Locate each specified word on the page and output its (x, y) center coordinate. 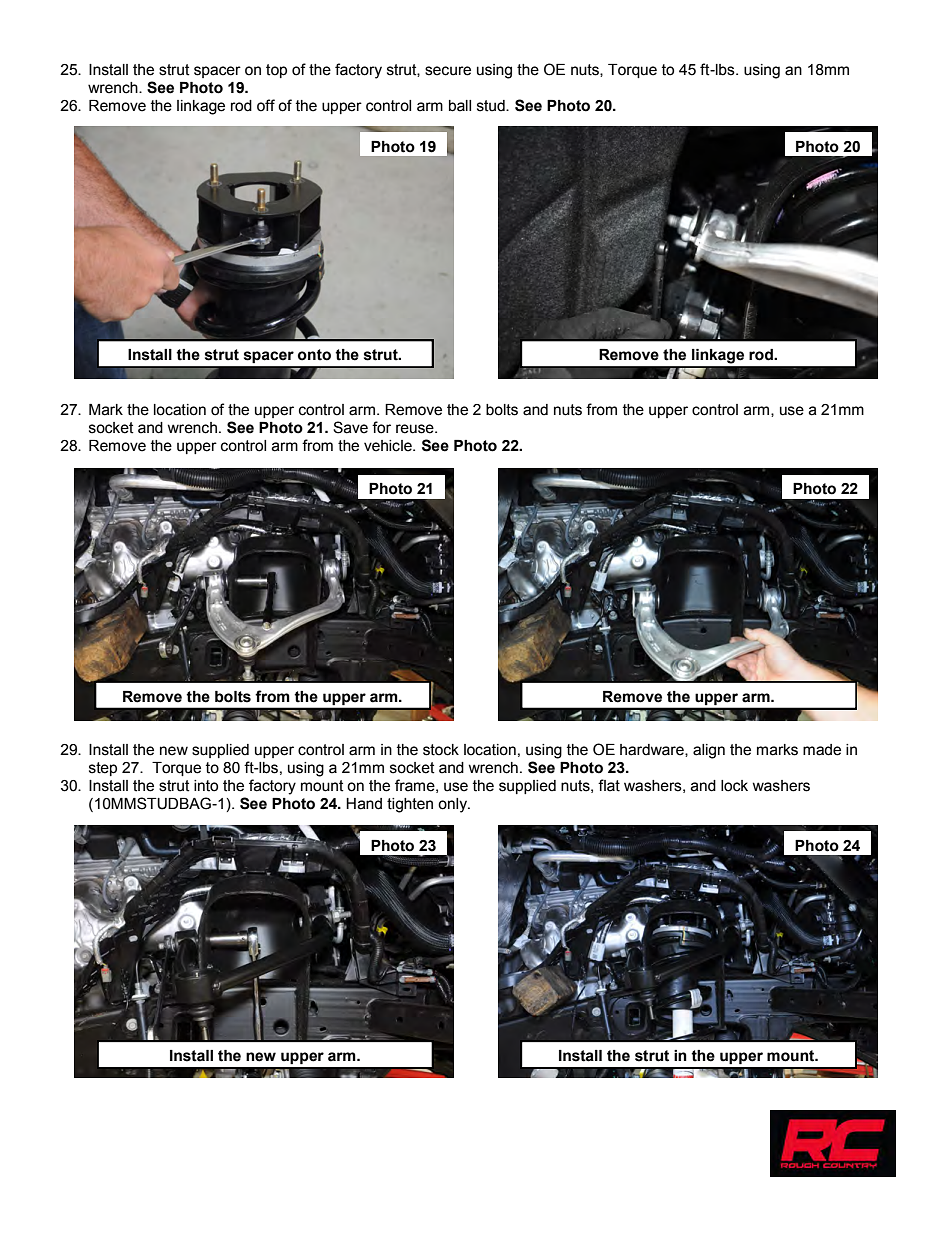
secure (448, 71)
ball (460, 106)
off (266, 105)
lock (734, 786)
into (206, 786)
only (453, 805)
